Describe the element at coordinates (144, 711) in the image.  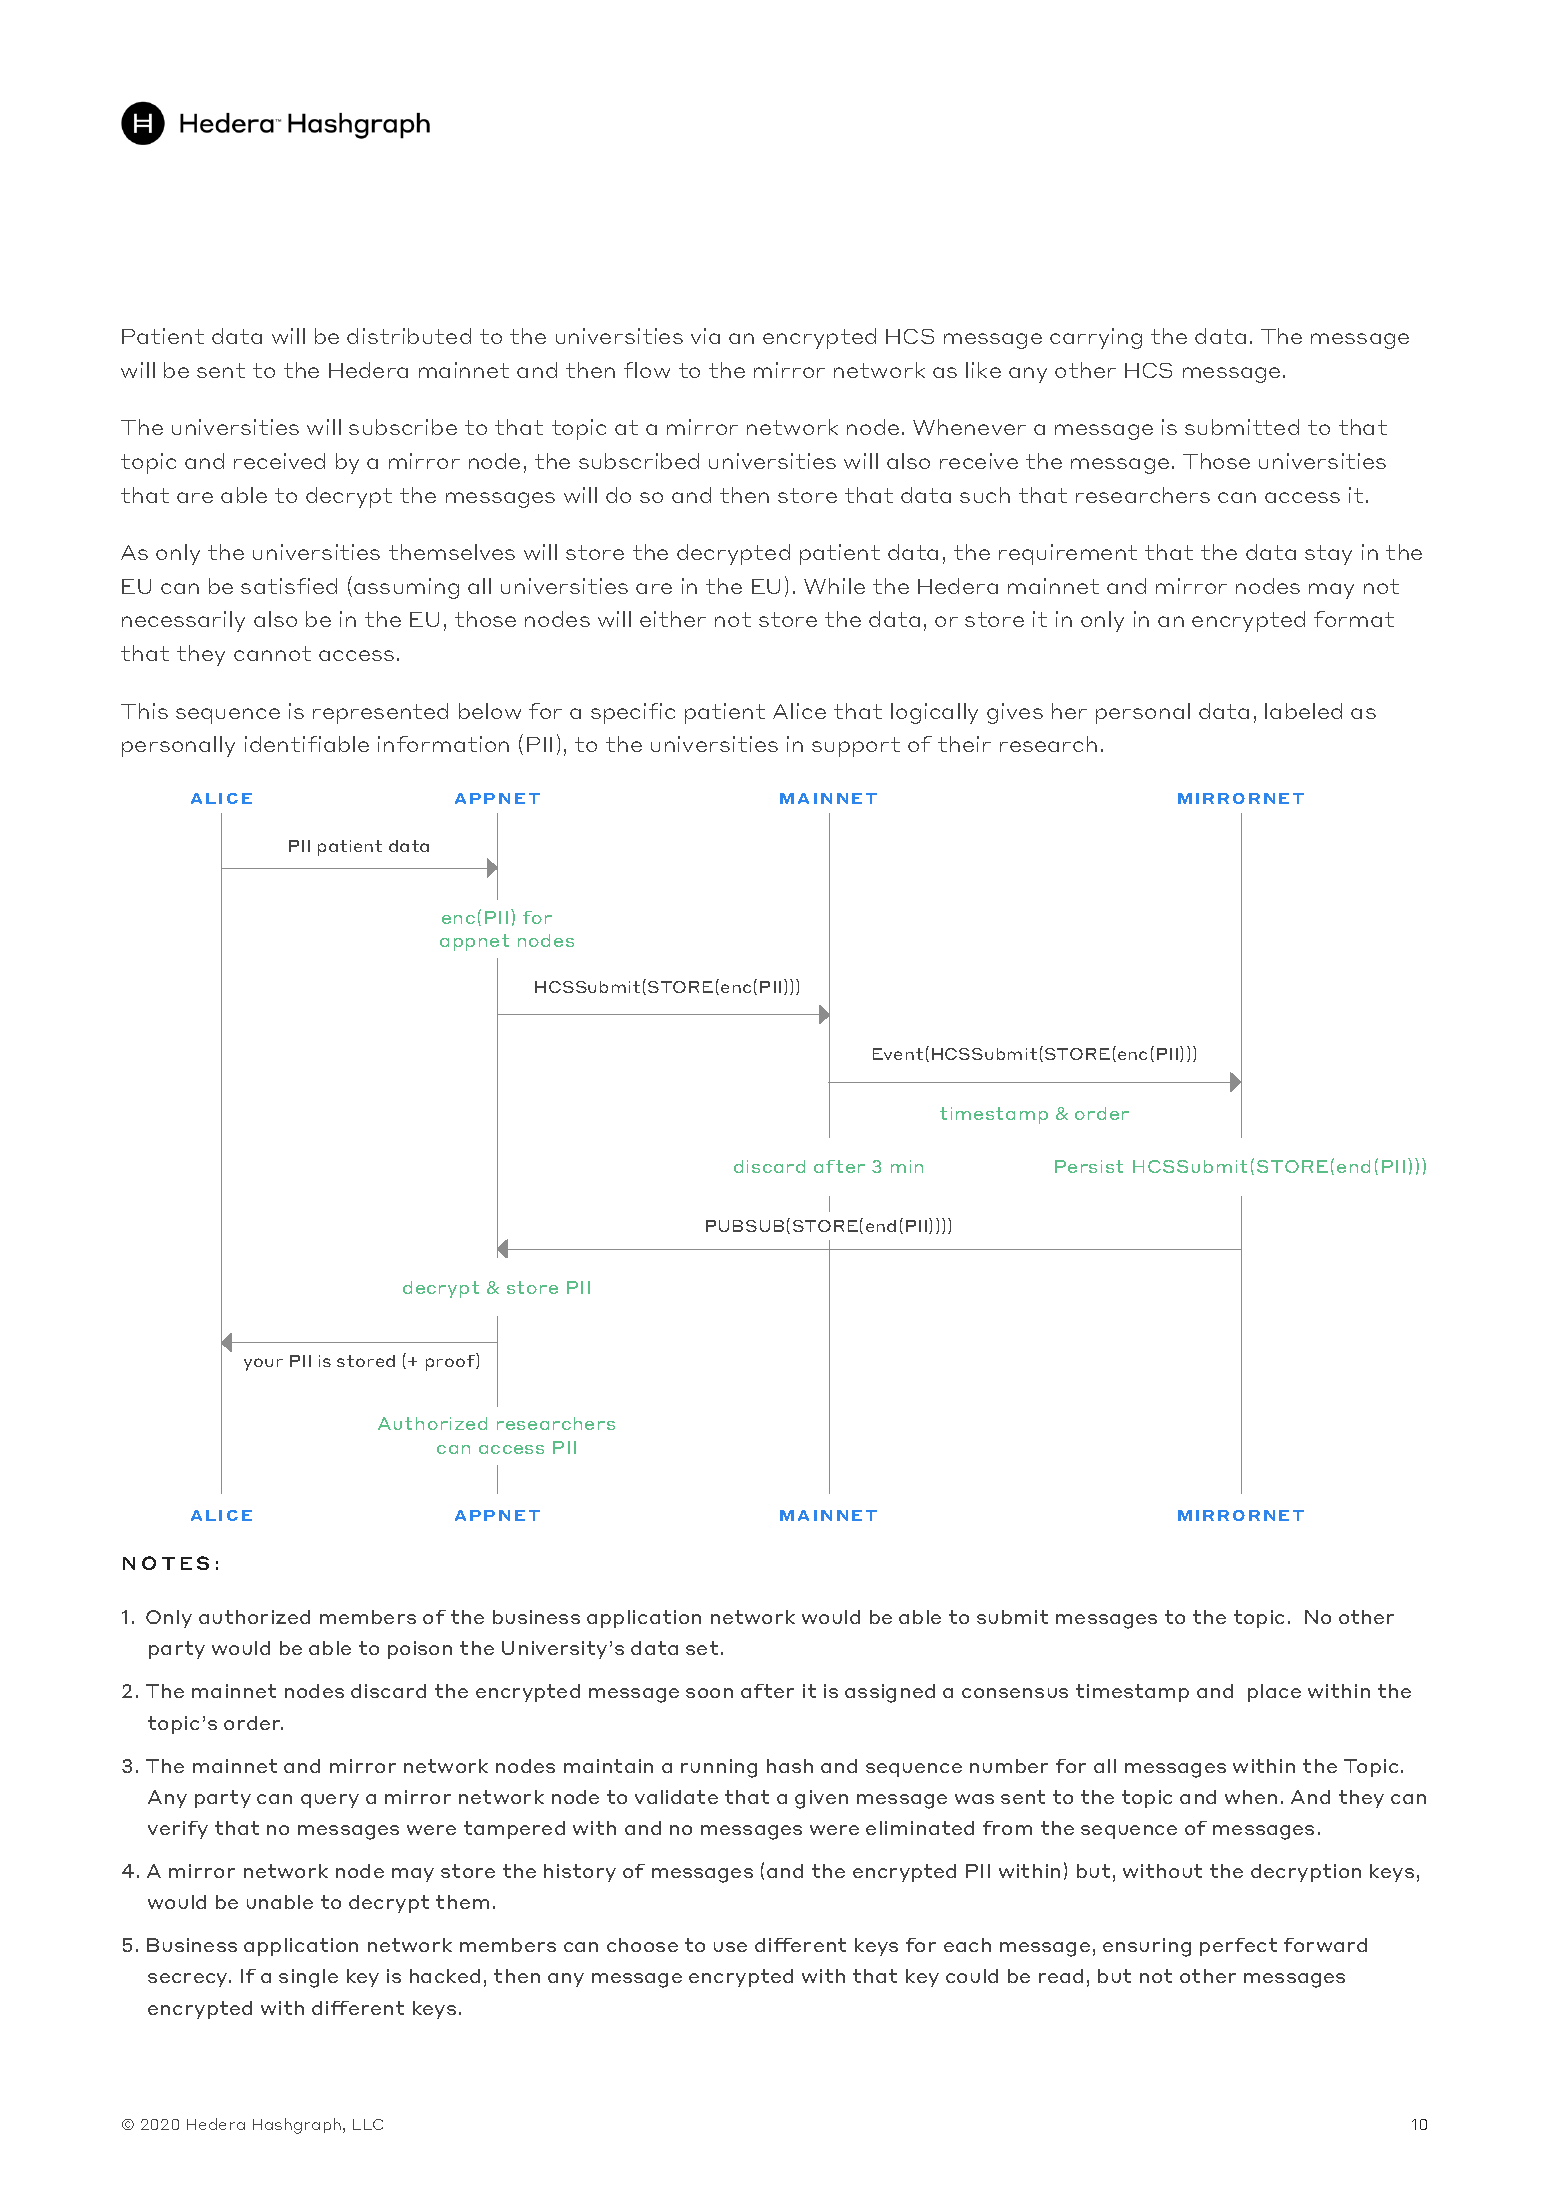
I see `This` at that location.
